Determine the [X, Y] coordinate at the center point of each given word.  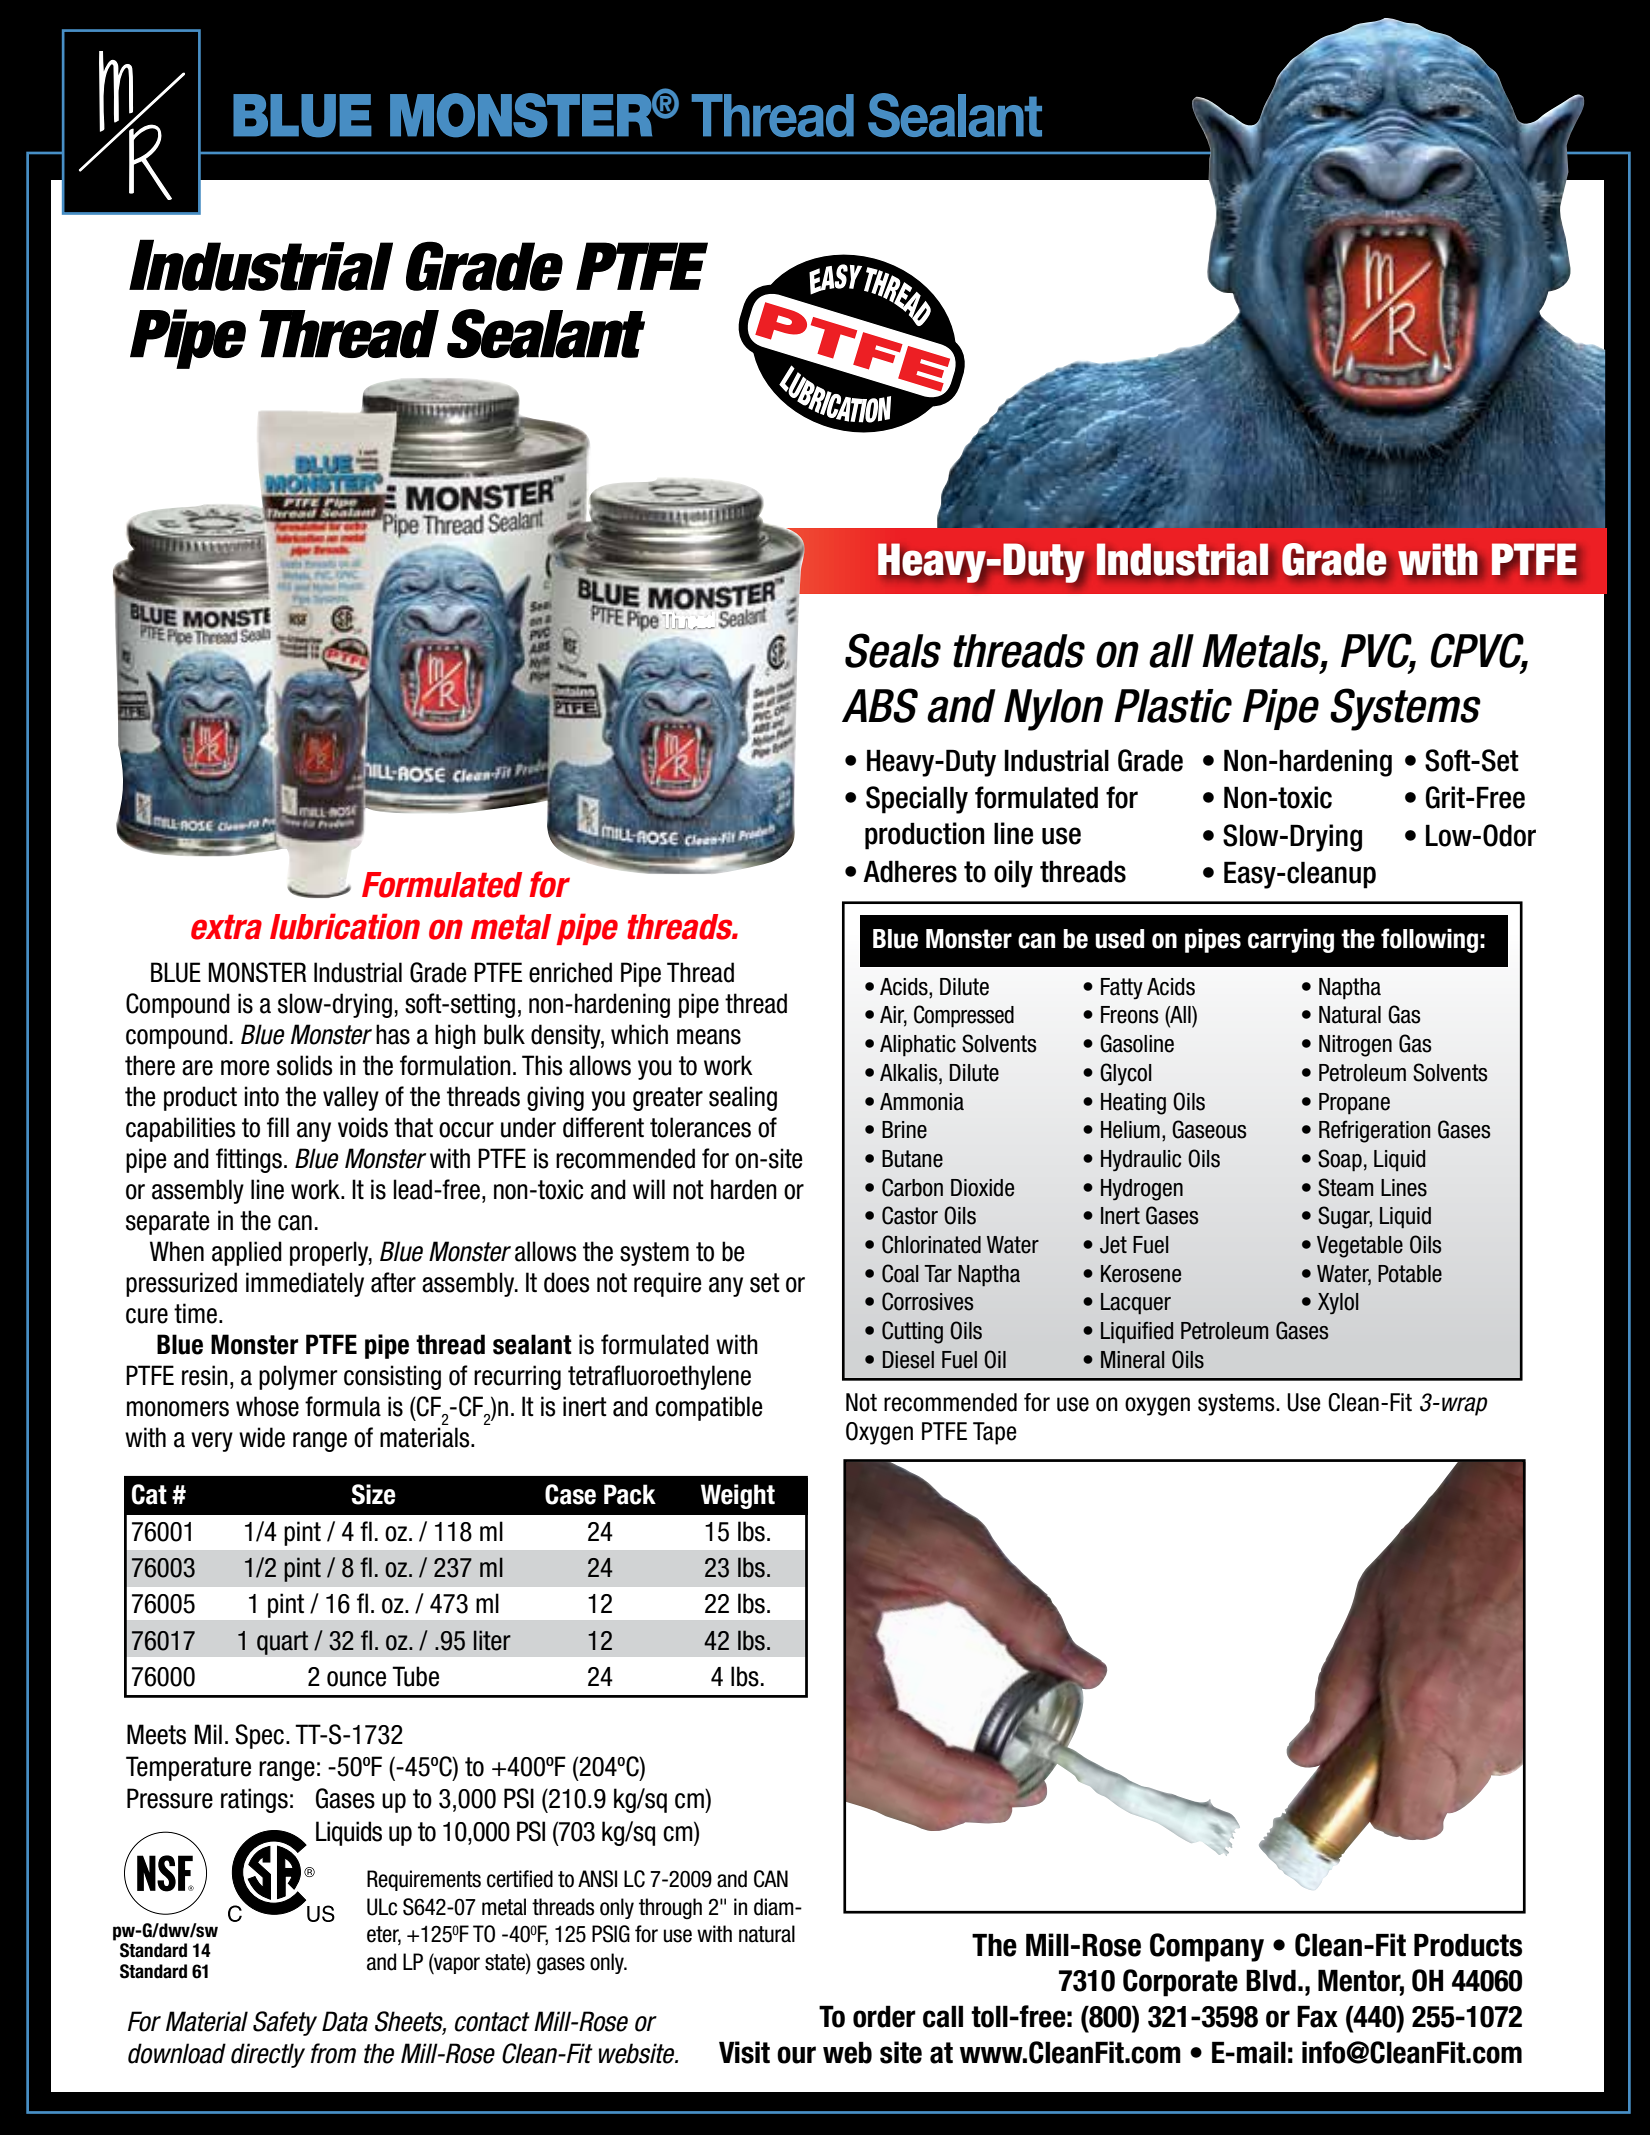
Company [1207, 1947]
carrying [1291, 940]
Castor [910, 1215]
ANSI [597, 1879]
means [709, 1037]
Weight [738, 1496]
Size [373, 1494]
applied [247, 1253]
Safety [285, 2023]
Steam [1345, 1187]
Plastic [1173, 706]
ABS [880, 705]
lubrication [345, 926]
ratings [254, 1800]
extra [226, 927]
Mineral [1132, 1360]
